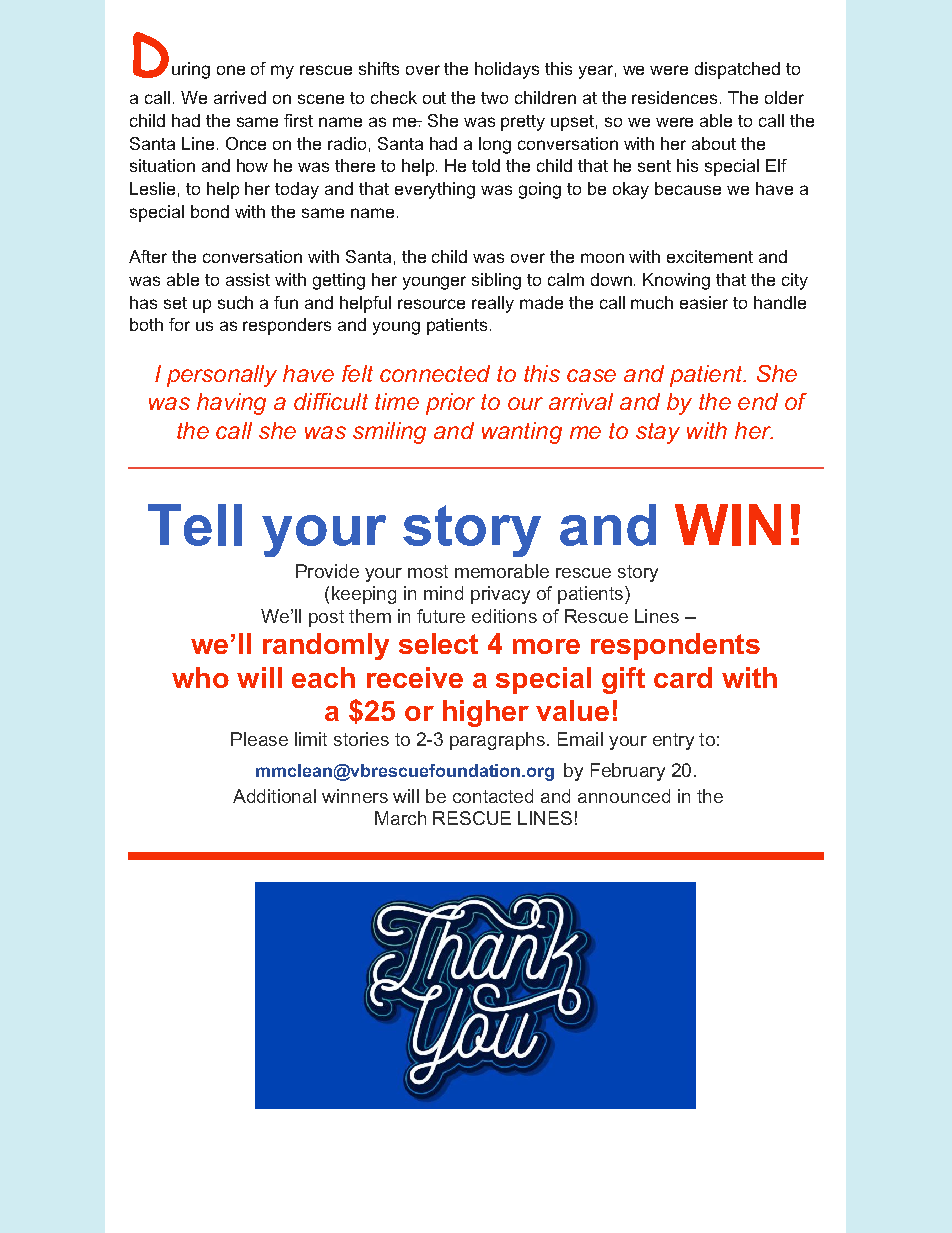 The width and height of the image is (952, 1233). I want to click on future, so click(441, 616).
